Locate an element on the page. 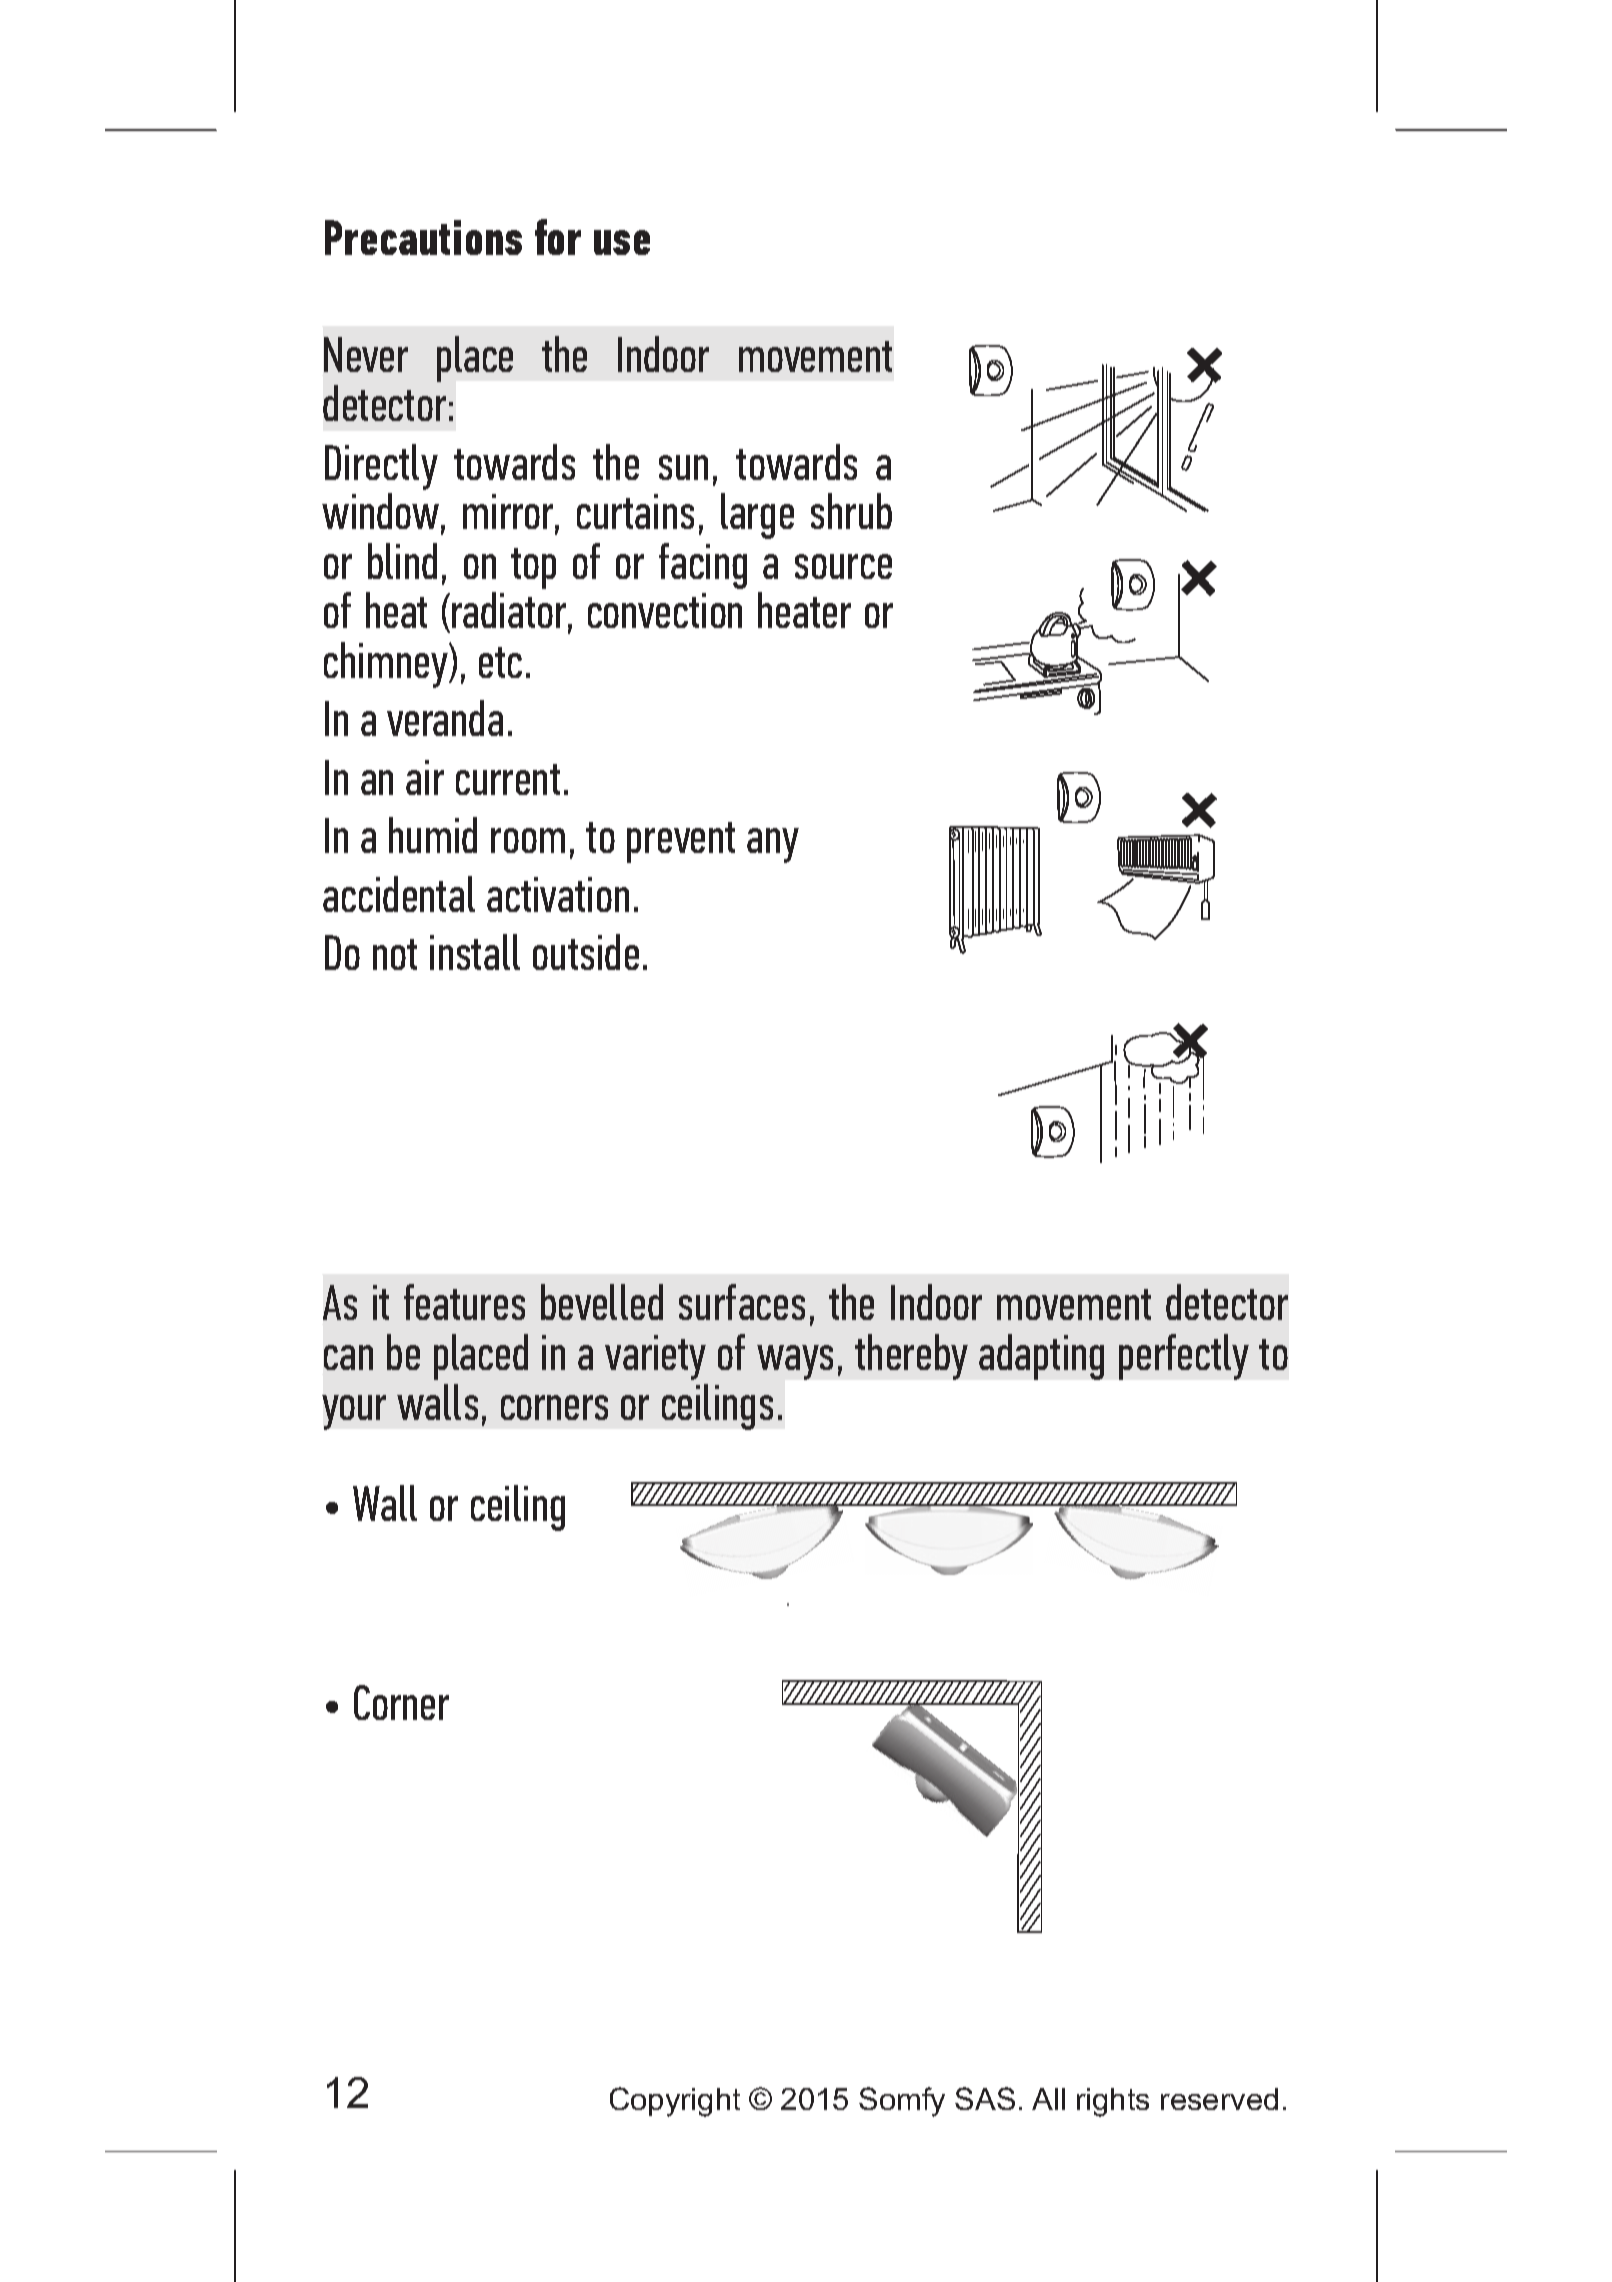  Precautions is located at coordinates (423, 237).
